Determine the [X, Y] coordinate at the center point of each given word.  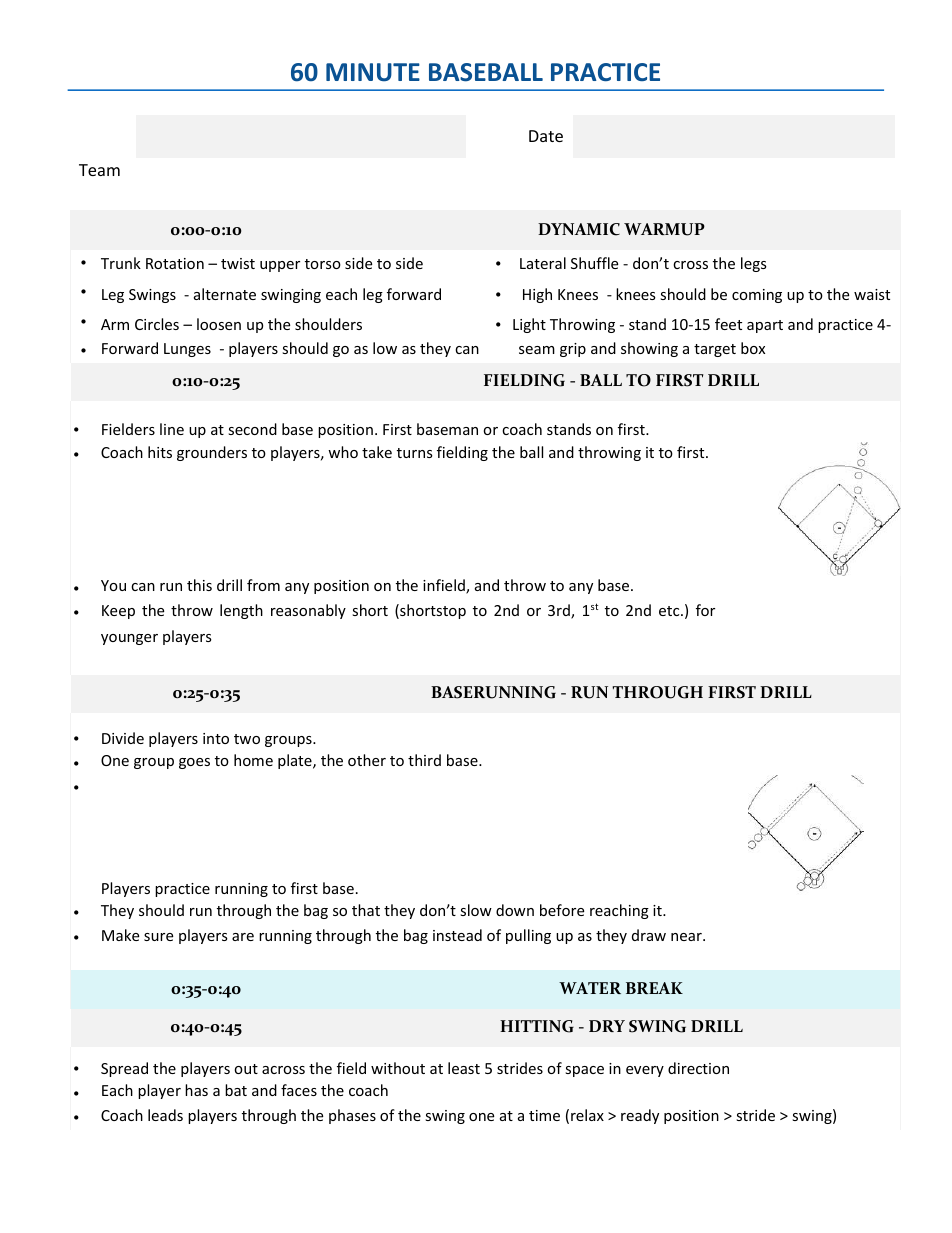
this [199, 585]
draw [649, 935]
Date [546, 136]
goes [194, 763]
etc [670, 611]
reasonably [308, 611]
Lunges [187, 350]
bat [236, 1090]
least [464, 1068]
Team [99, 170]
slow [476, 910]
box [753, 348]
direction [698, 1068]
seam [537, 350]
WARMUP [664, 229]
